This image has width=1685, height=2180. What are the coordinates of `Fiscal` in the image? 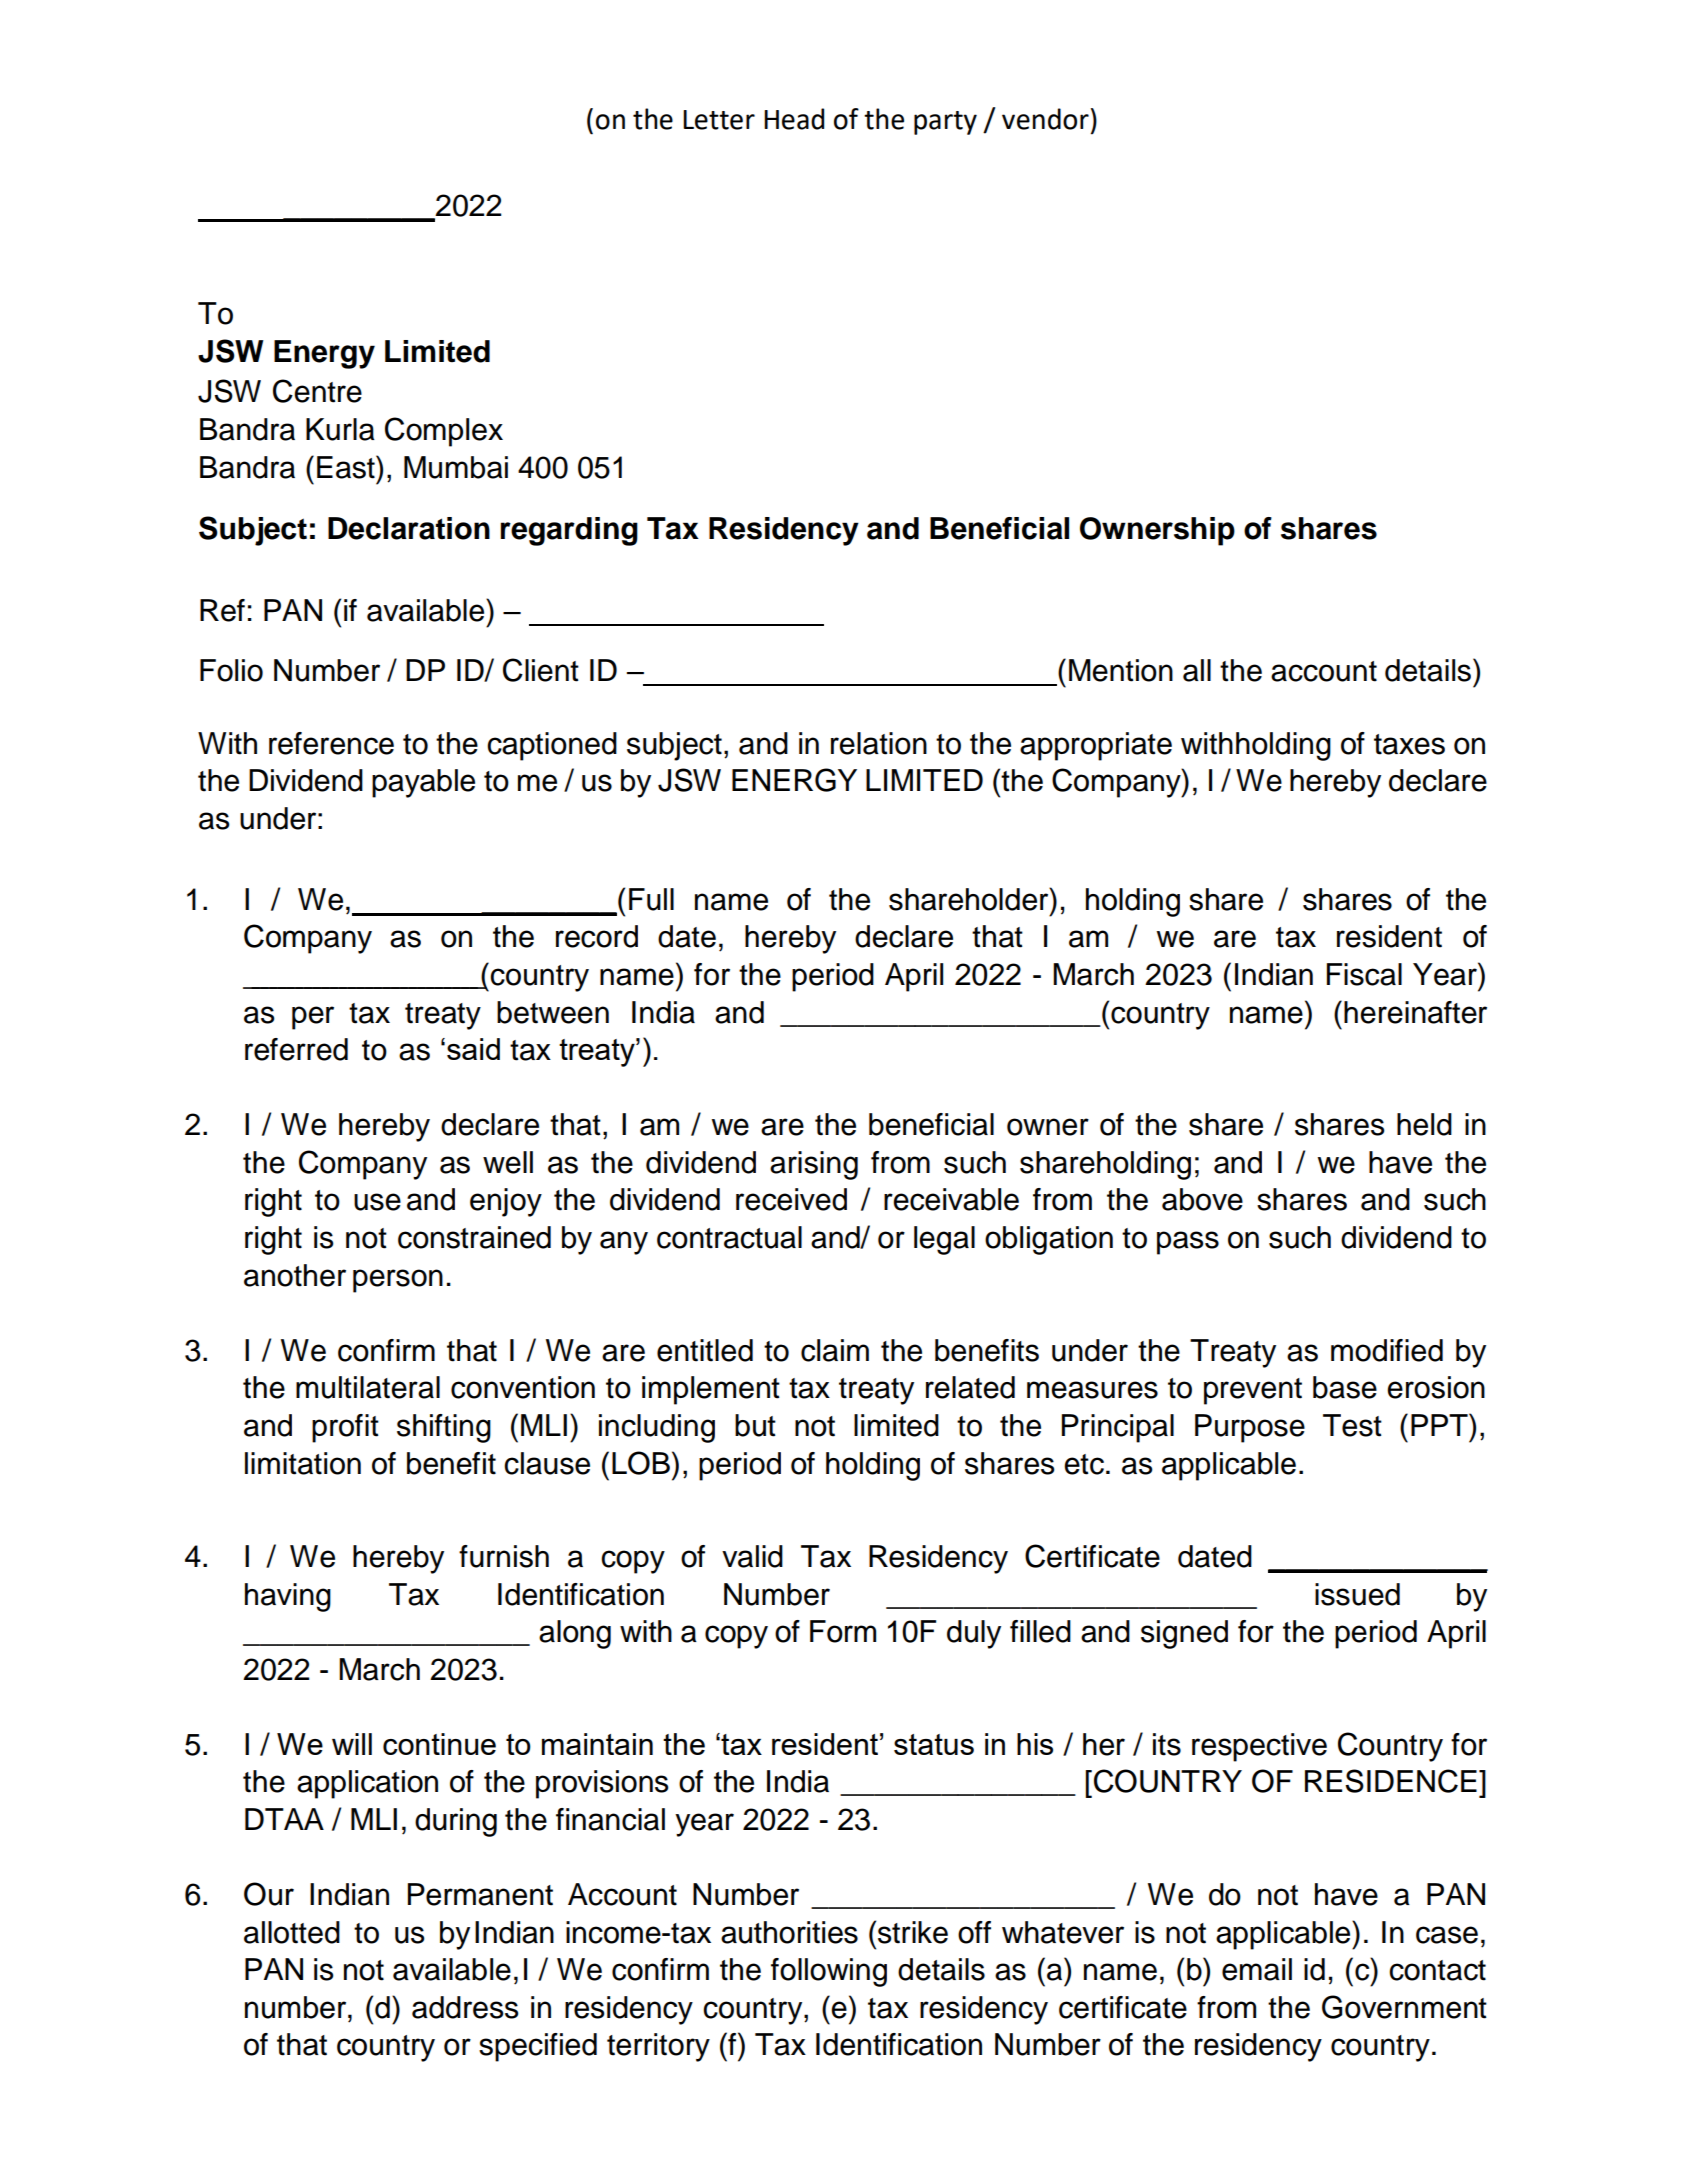 It's located at (1364, 974).
